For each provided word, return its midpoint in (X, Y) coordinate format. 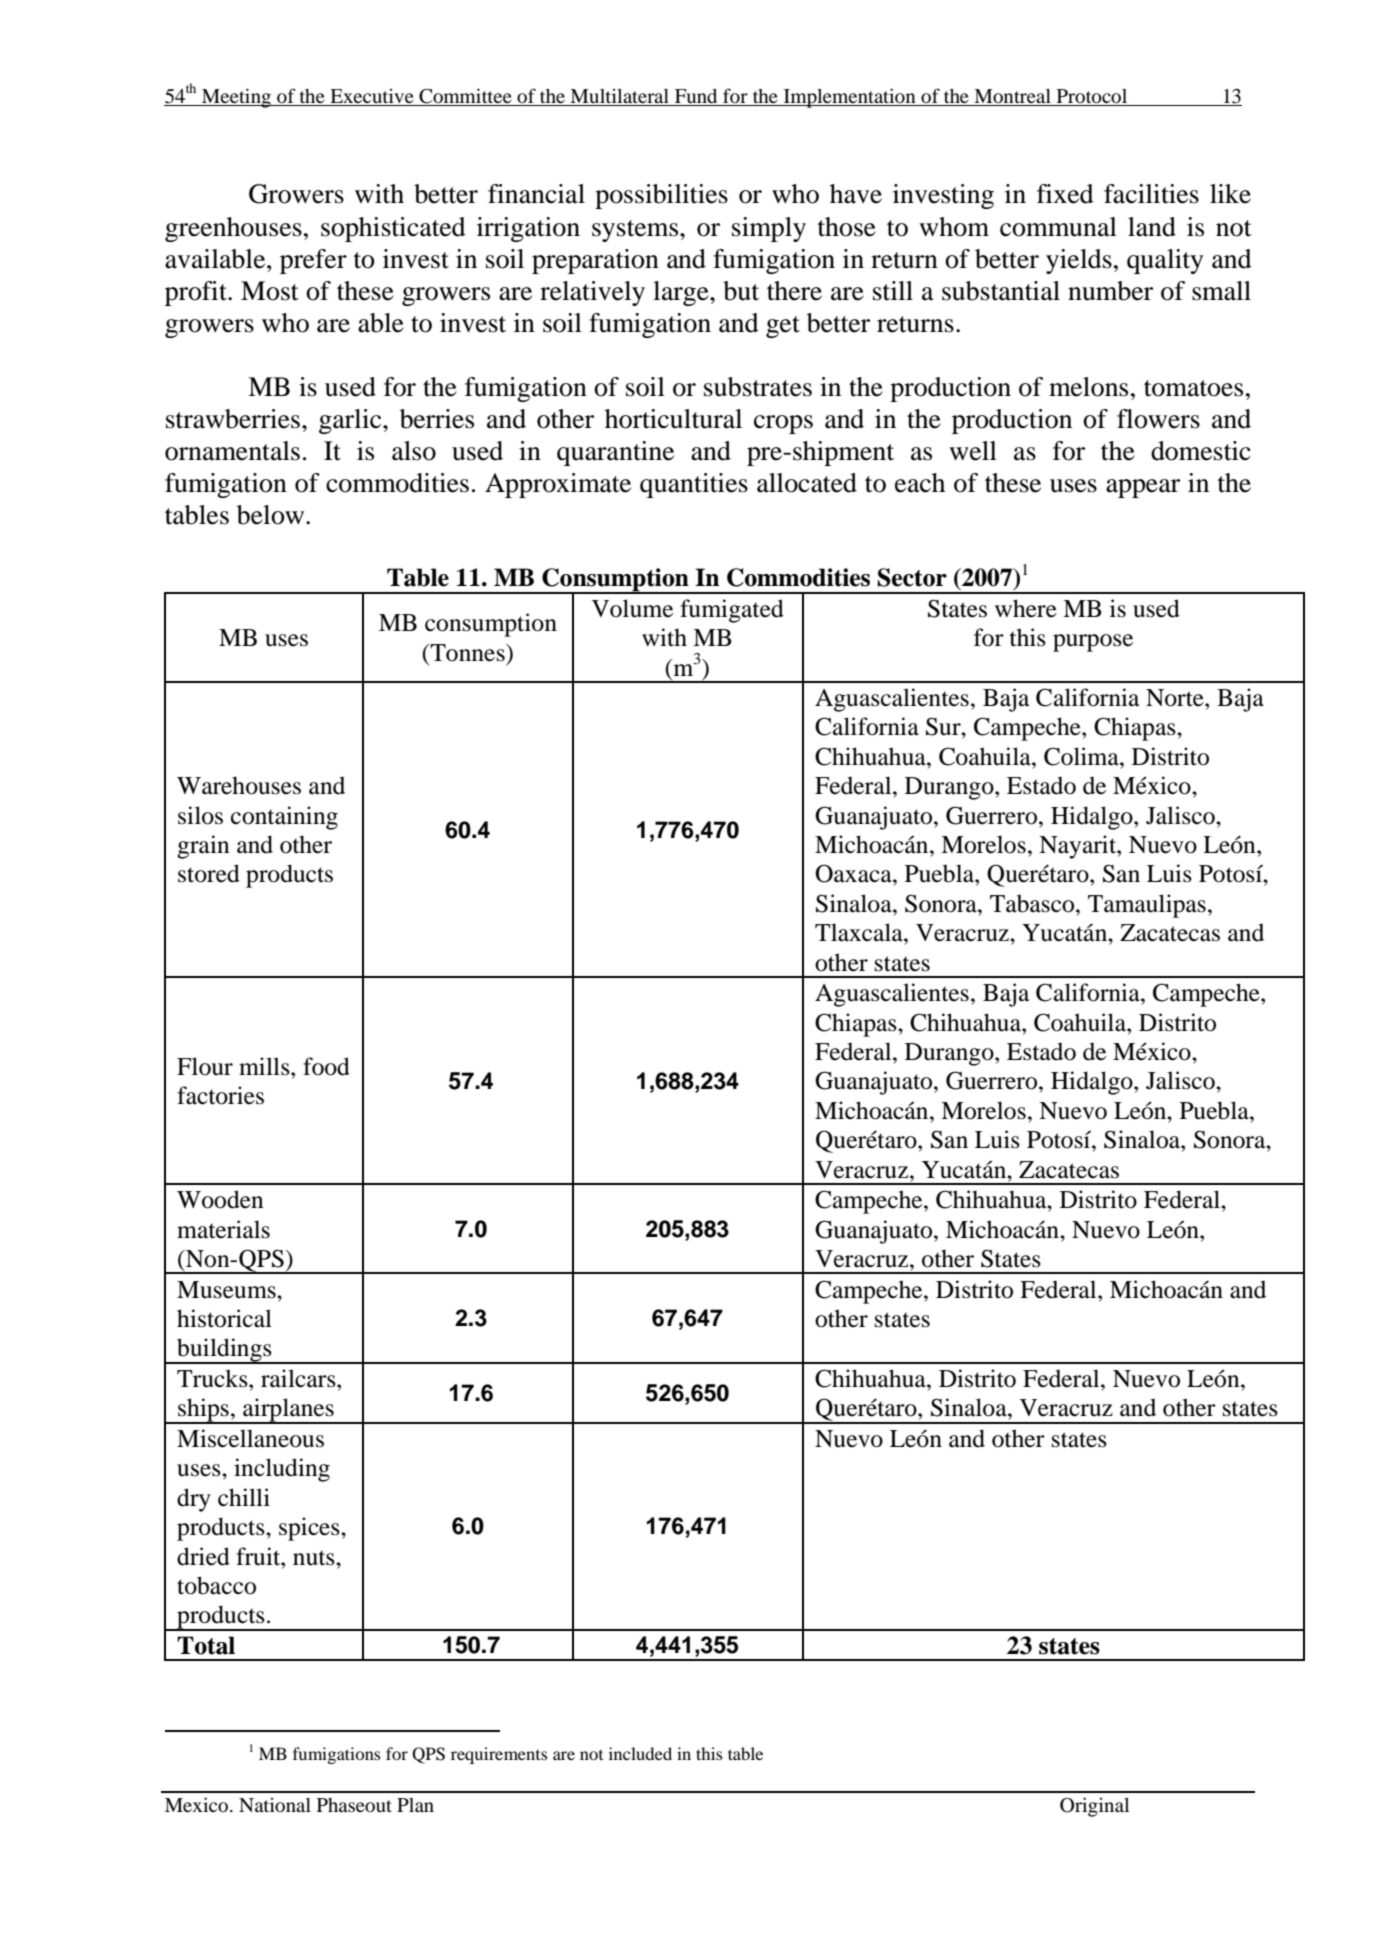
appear (1143, 488)
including (282, 1470)
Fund (696, 96)
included (640, 1753)
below (272, 515)
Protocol (1092, 96)
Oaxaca (854, 873)
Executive (372, 96)
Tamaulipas (1147, 906)
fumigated (732, 611)
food (326, 1066)
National (275, 1805)
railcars (299, 1378)
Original (1094, 1807)
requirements (499, 1755)
